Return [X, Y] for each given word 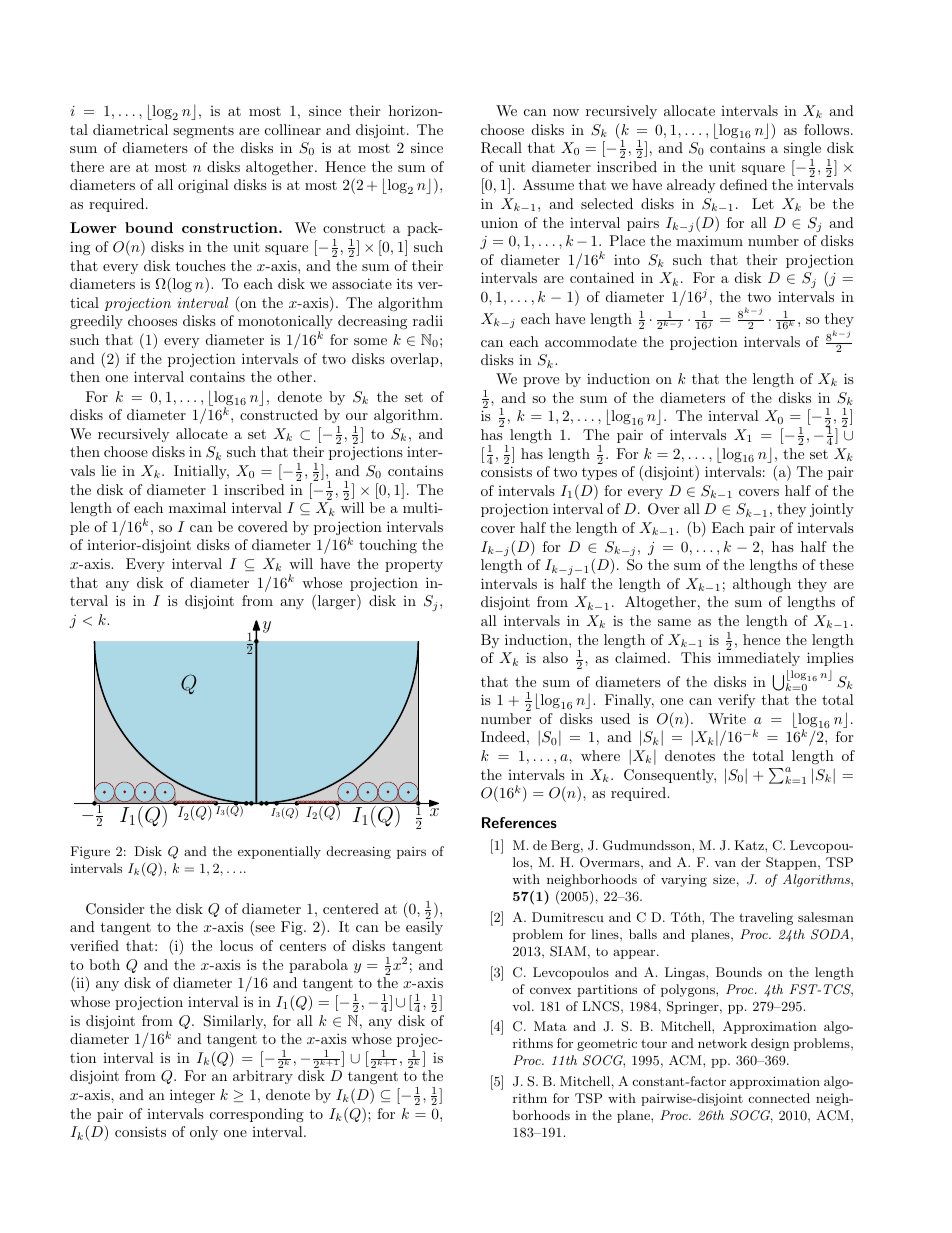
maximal [197, 507]
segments [203, 131]
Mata [550, 1026]
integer [192, 1096]
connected [779, 1098]
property [414, 566]
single [802, 149]
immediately [759, 659]
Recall [501, 148]
